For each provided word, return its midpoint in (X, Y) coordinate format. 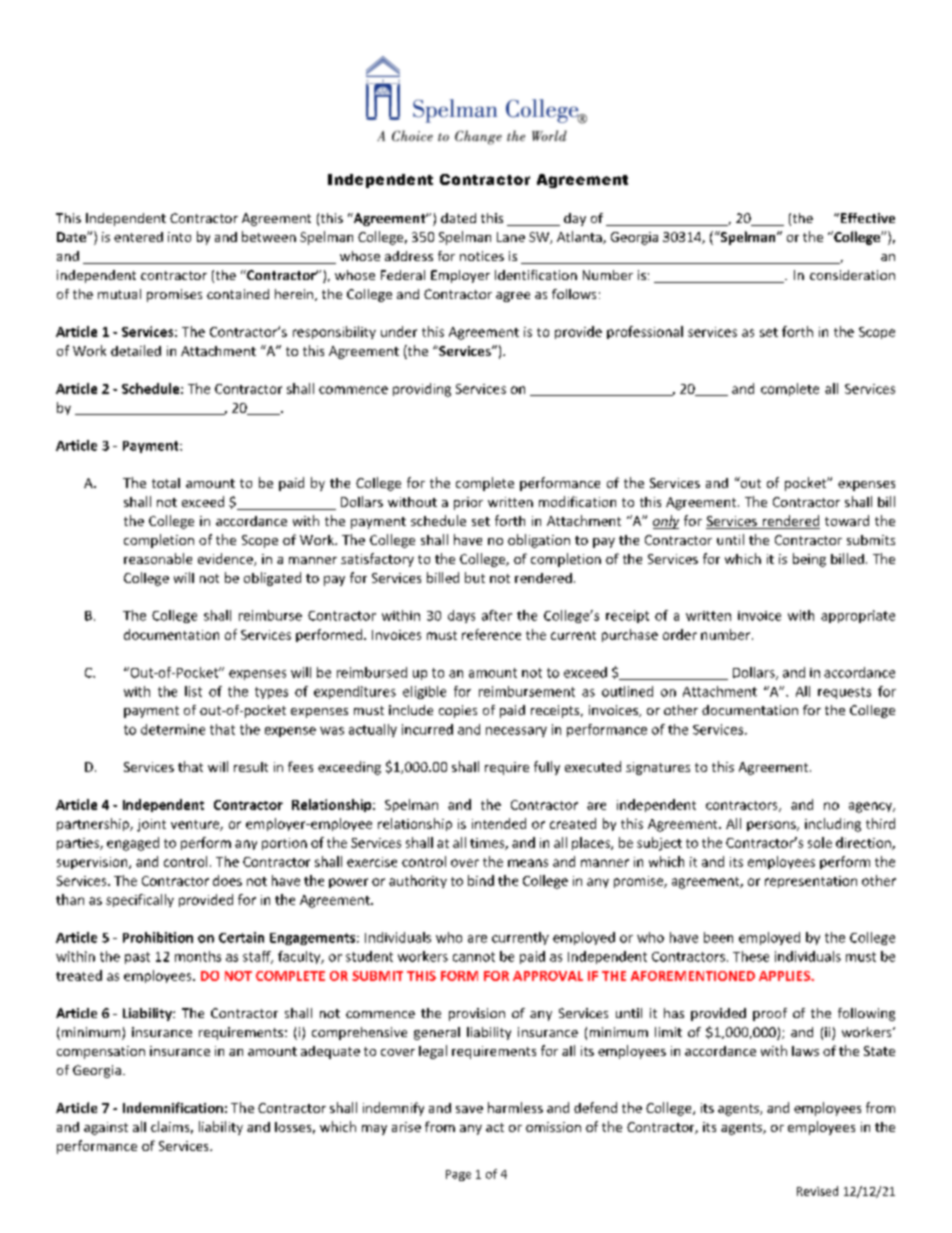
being (809, 560)
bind (481, 880)
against (106, 1128)
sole (820, 842)
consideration (852, 275)
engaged (133, 844)
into (179, 237)
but (475, 577)
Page (458, 1175)
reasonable (158, 558)
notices (482, 256)
